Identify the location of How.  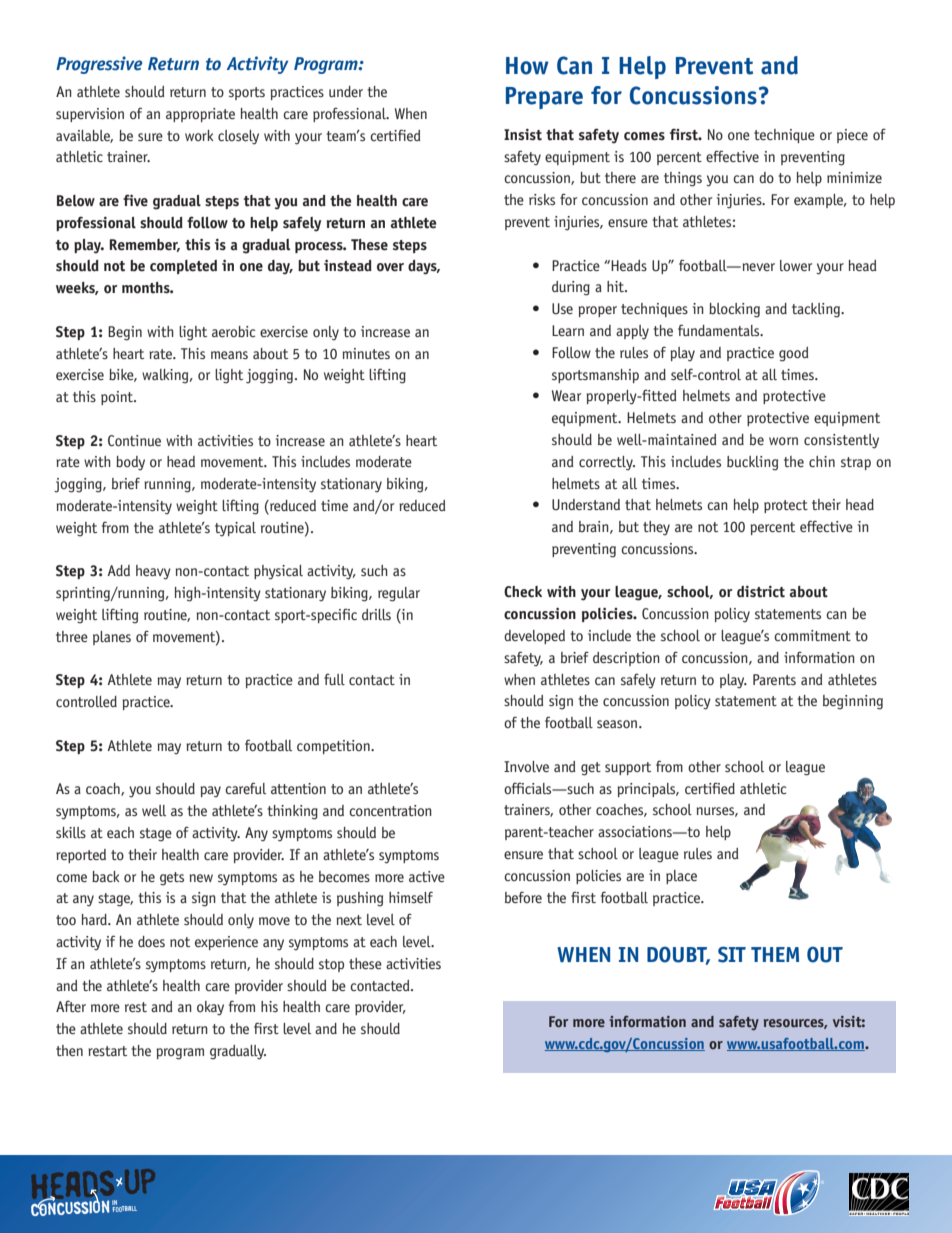
(527, 66).
